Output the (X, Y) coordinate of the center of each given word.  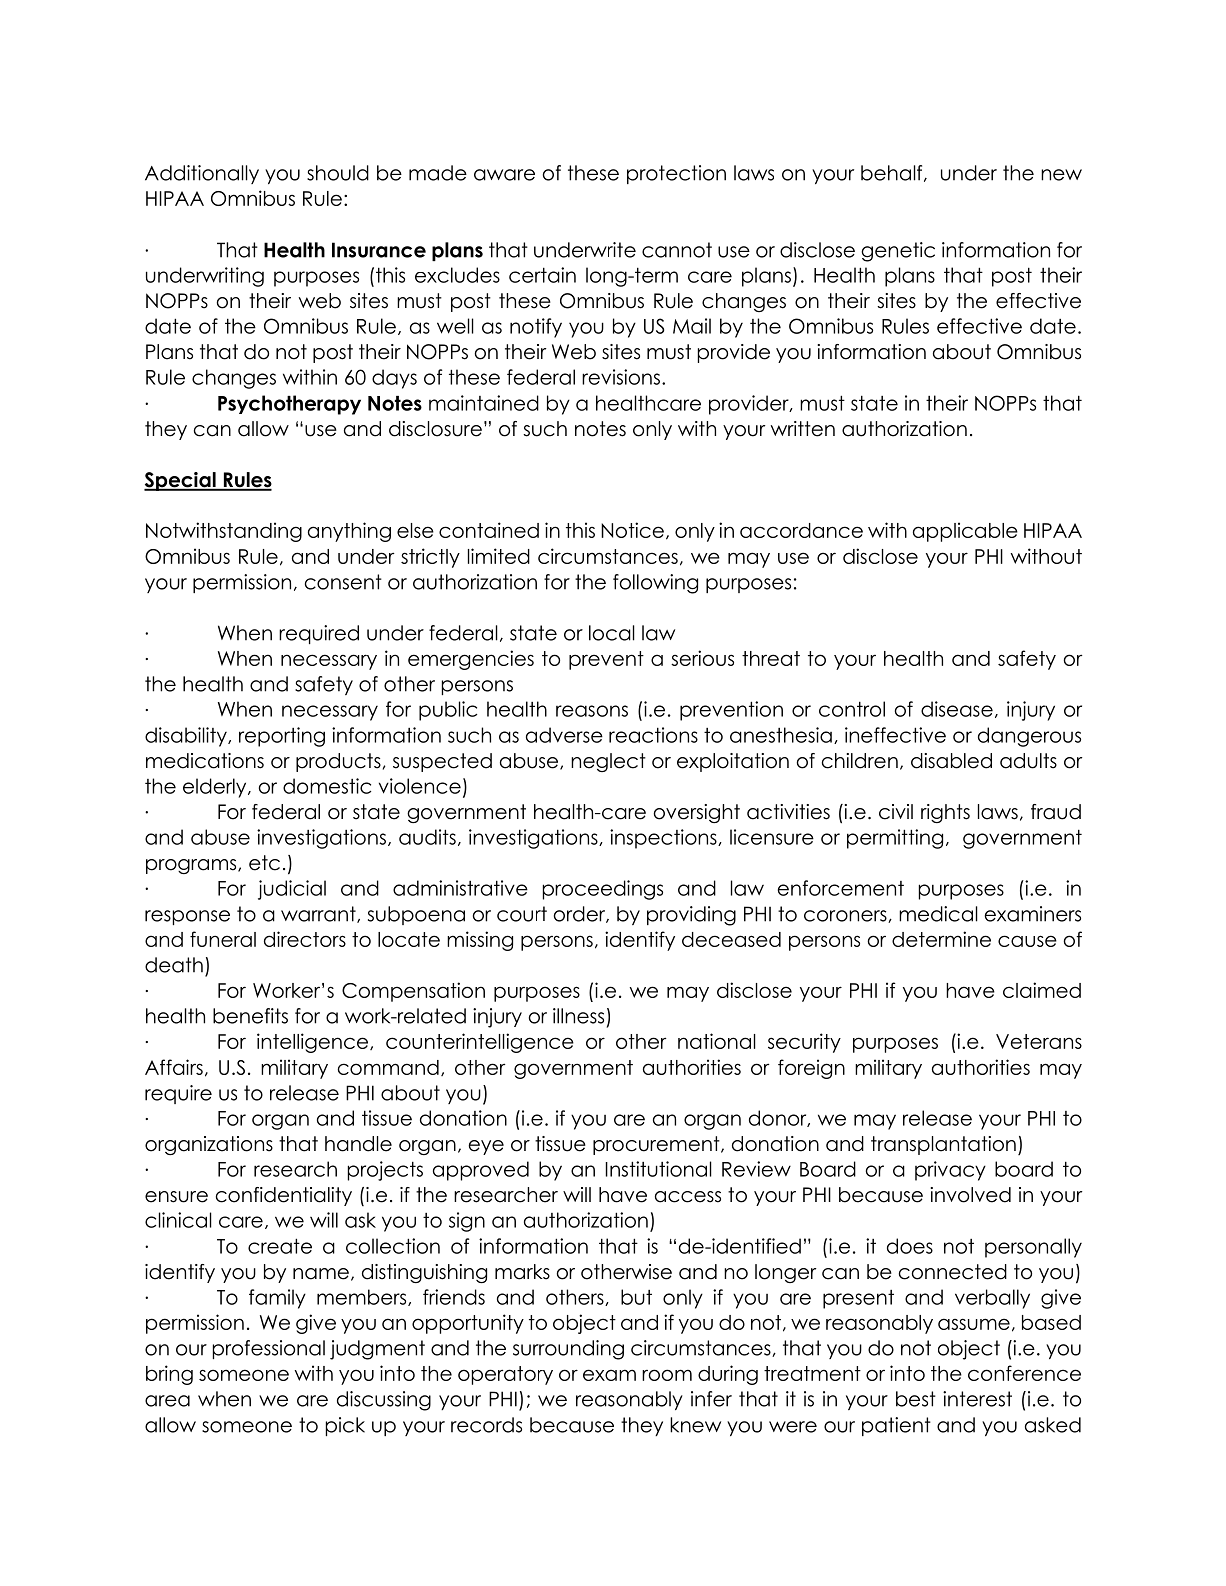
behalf (893, 173)
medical (938, 914)
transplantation (943, 1145)
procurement (657, 1145)
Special (181, 481)
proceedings (603, 890)
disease (957, 709)
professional (269, 1349)
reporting (282, 737)
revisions (621, 377)
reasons (592, 711)
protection (676, 174)
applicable (965, 532)
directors (305, 939)
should (338, 173)
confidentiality (284, 1196)
